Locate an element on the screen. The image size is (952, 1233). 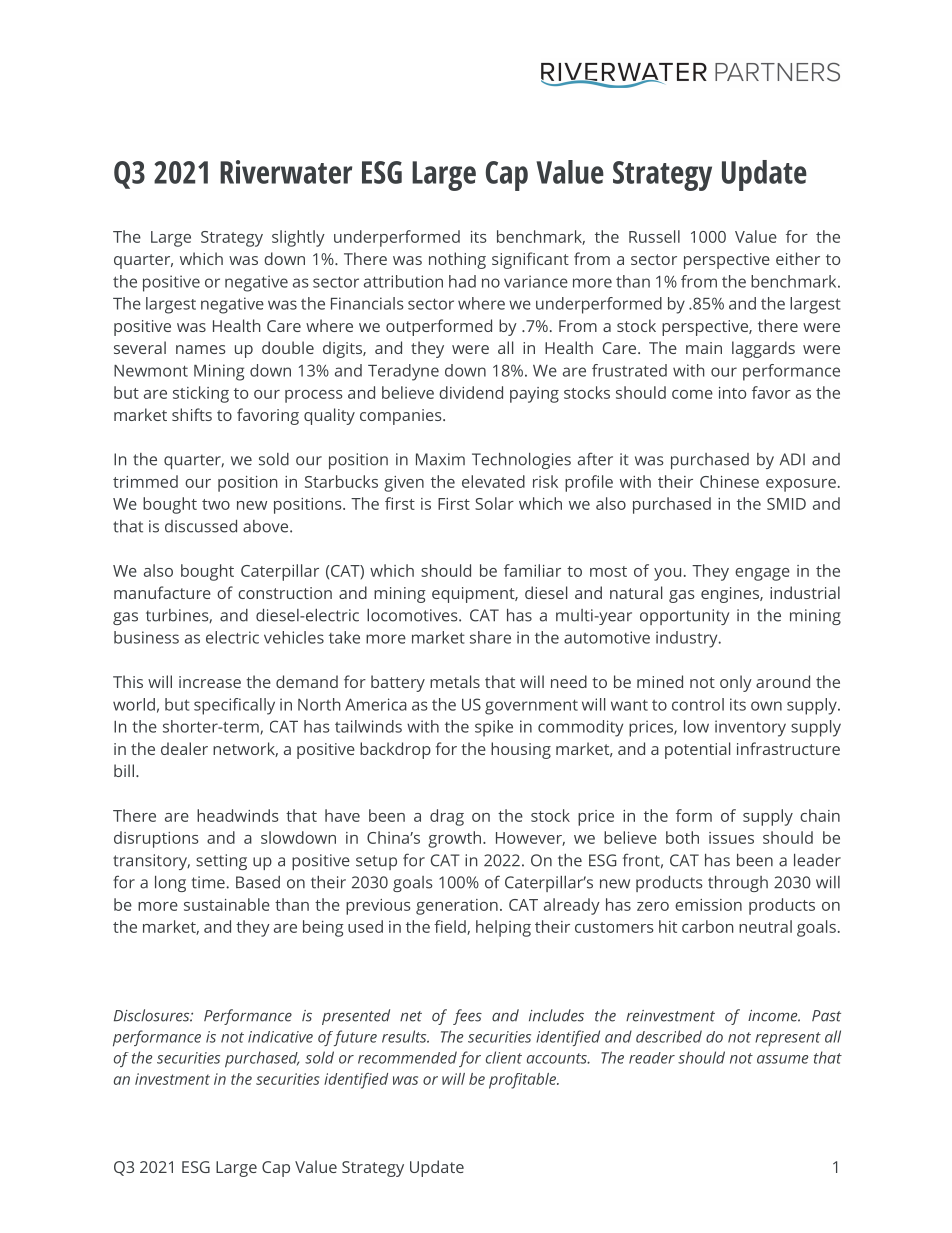
into is located at coordinates (732, 393).
